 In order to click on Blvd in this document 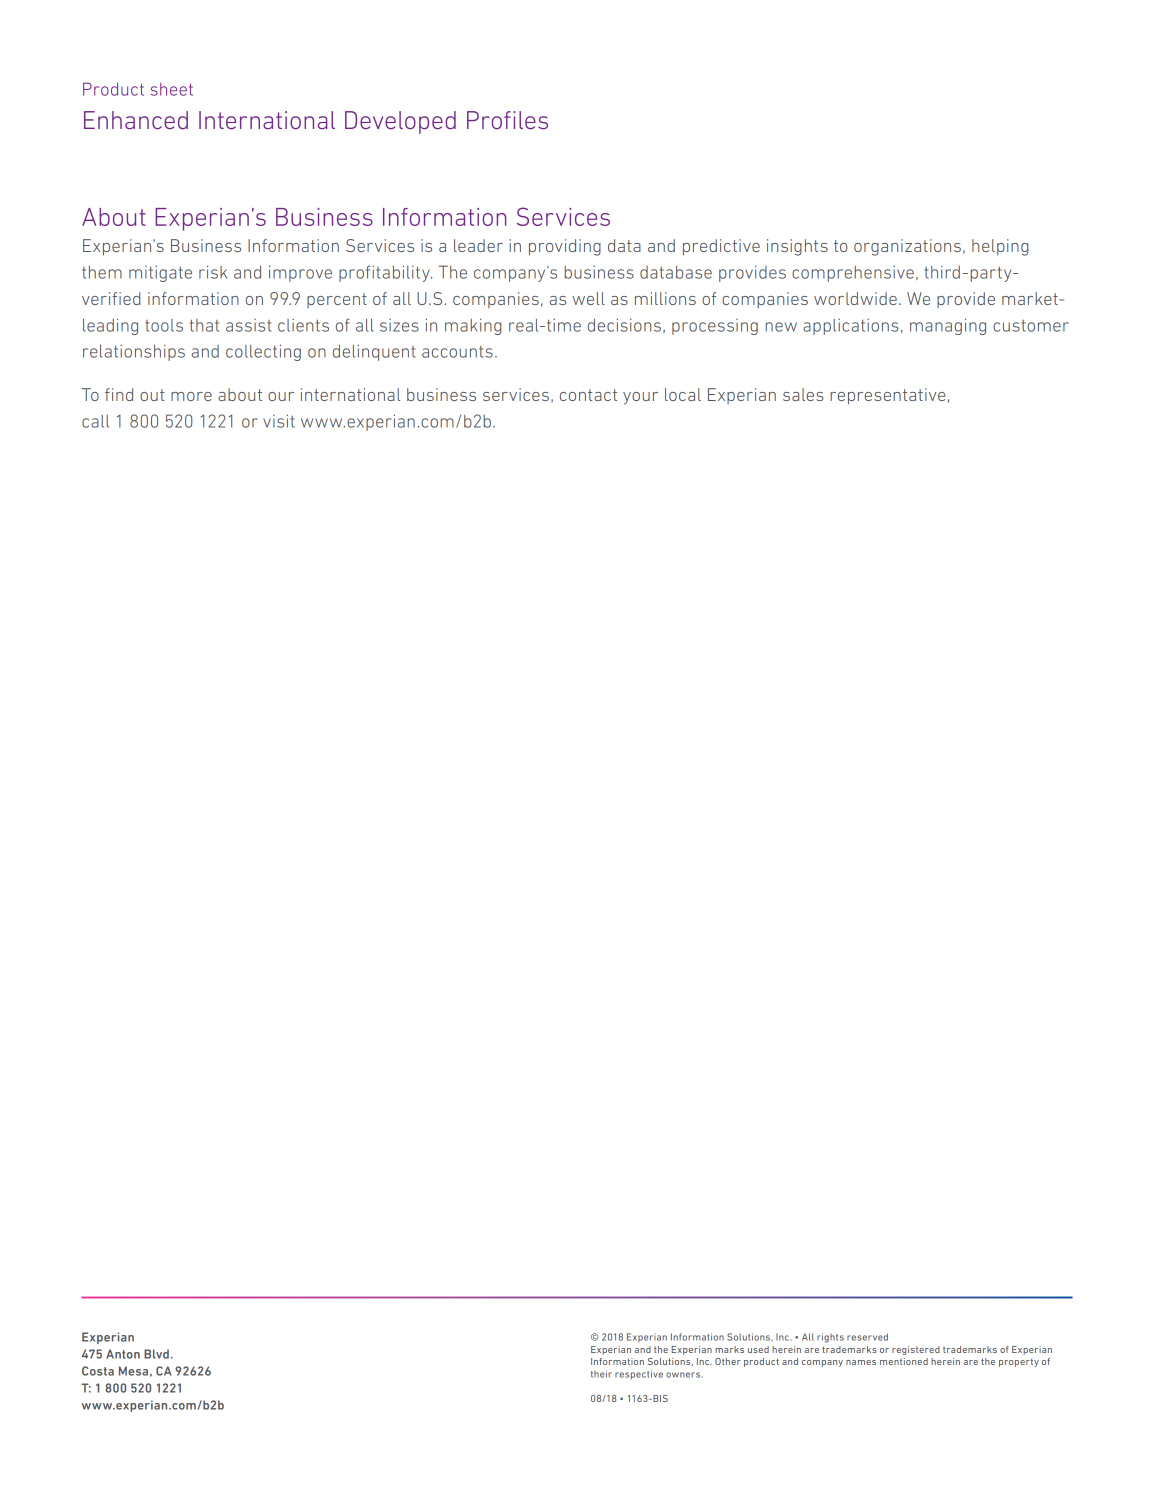, I will do `click(156, 1354)`.
